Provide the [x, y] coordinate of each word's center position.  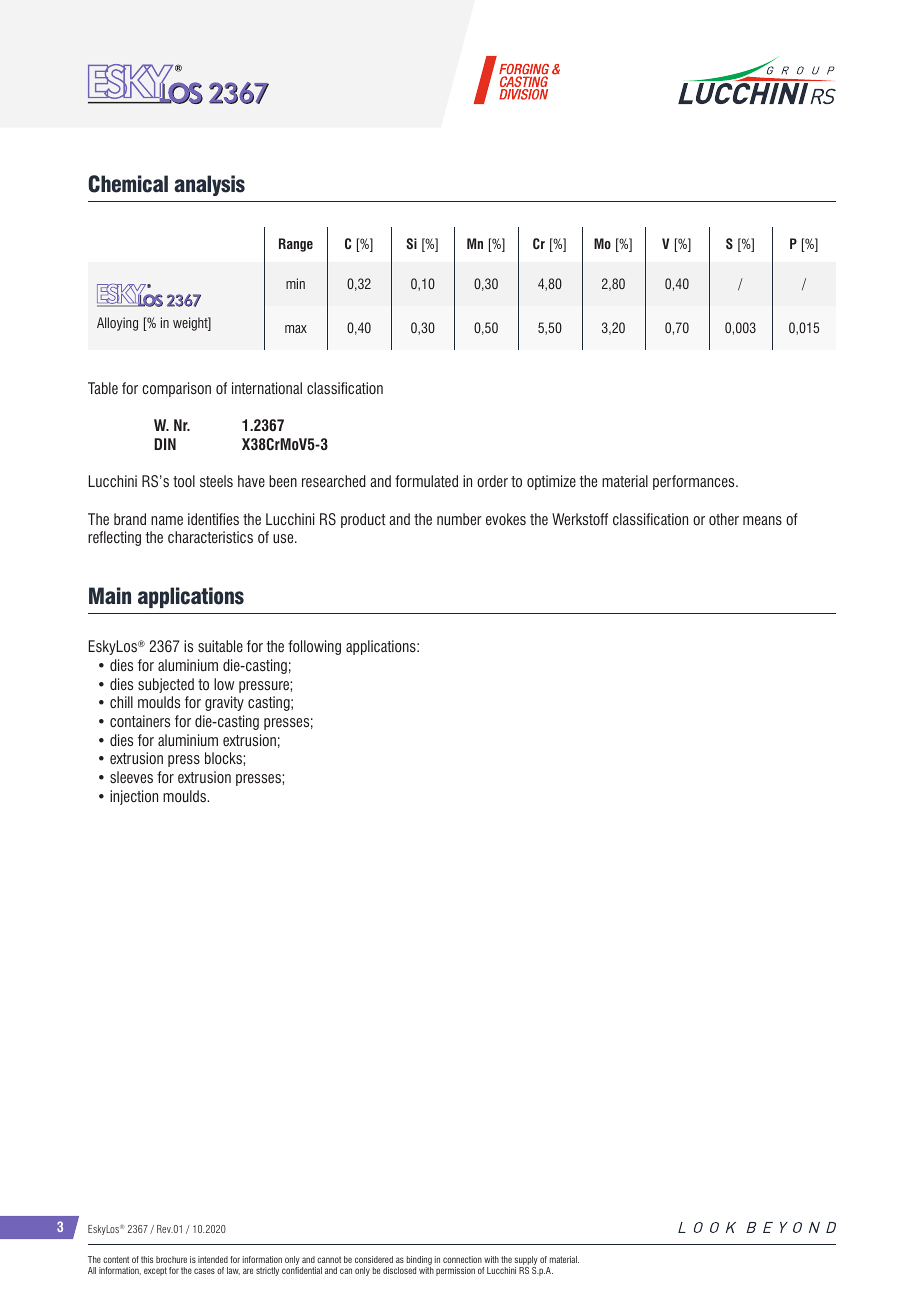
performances [695, 482]
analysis [209, 185]
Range [296, 245]
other [724, 519]
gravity [224, 703]
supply [526, 1260]
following [314, 647]
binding [419, 1260]
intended [213, 1259]
